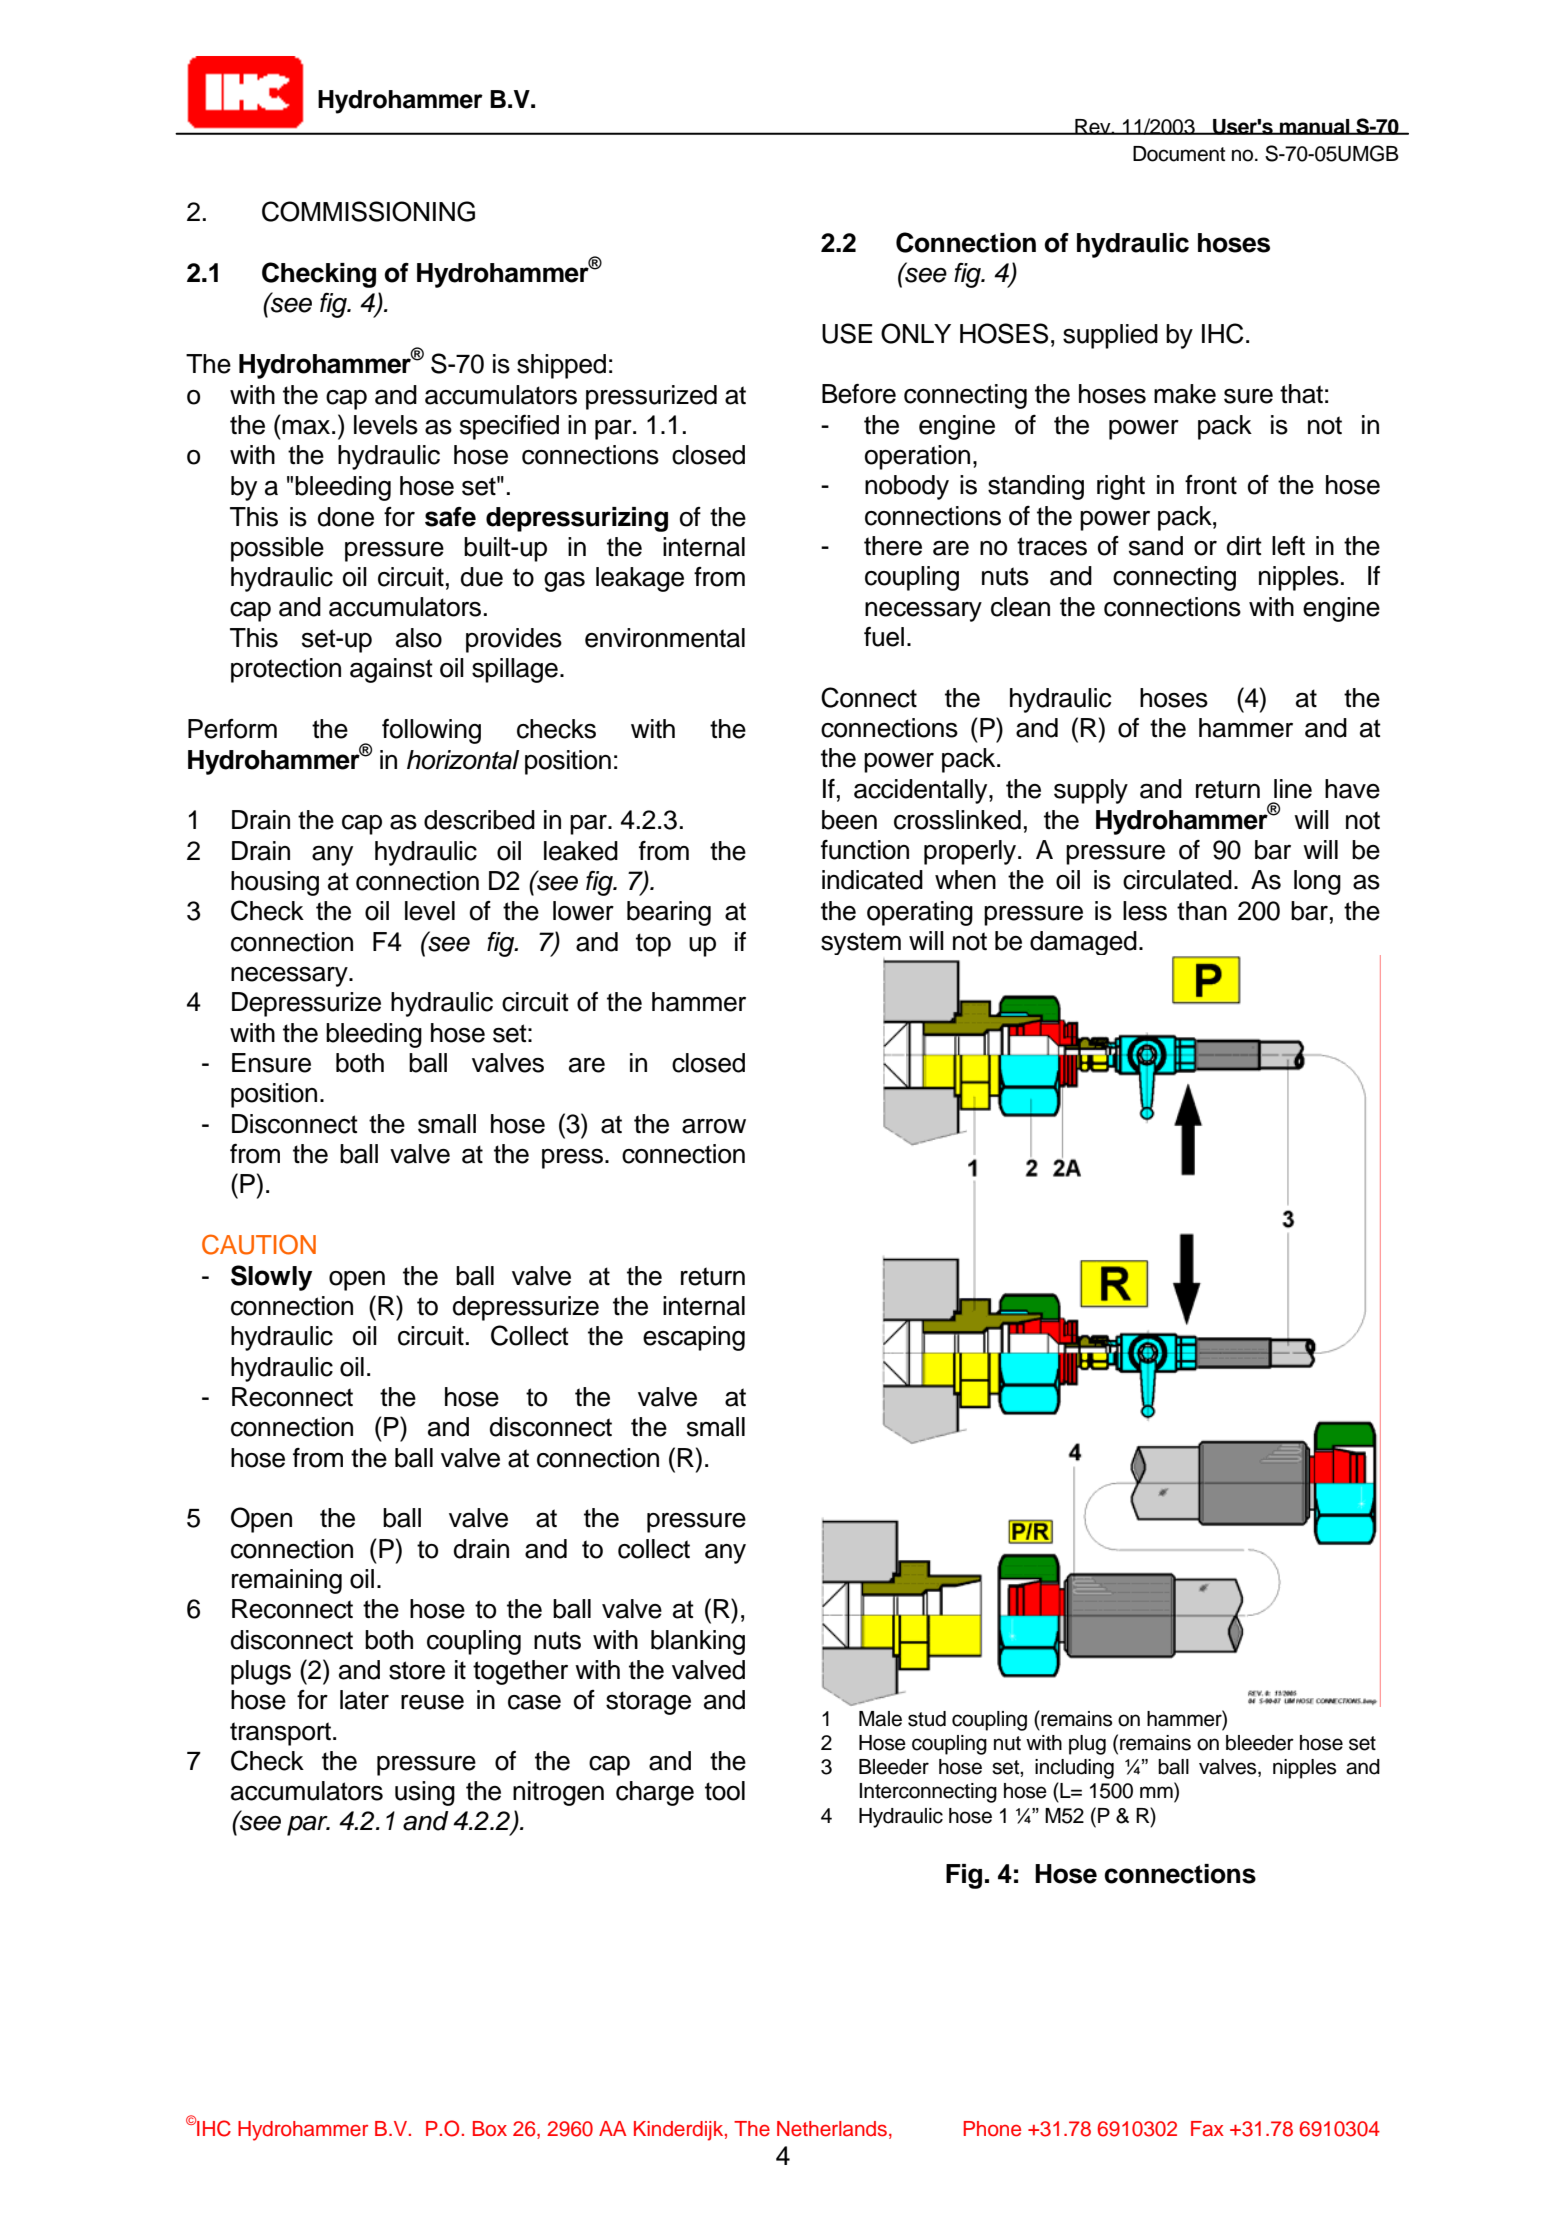 The image size is (1566, 2216). What do you see at coordinates (364, 1700) in the screenshot?
I see `later` at bounding box center [364, 1700].
